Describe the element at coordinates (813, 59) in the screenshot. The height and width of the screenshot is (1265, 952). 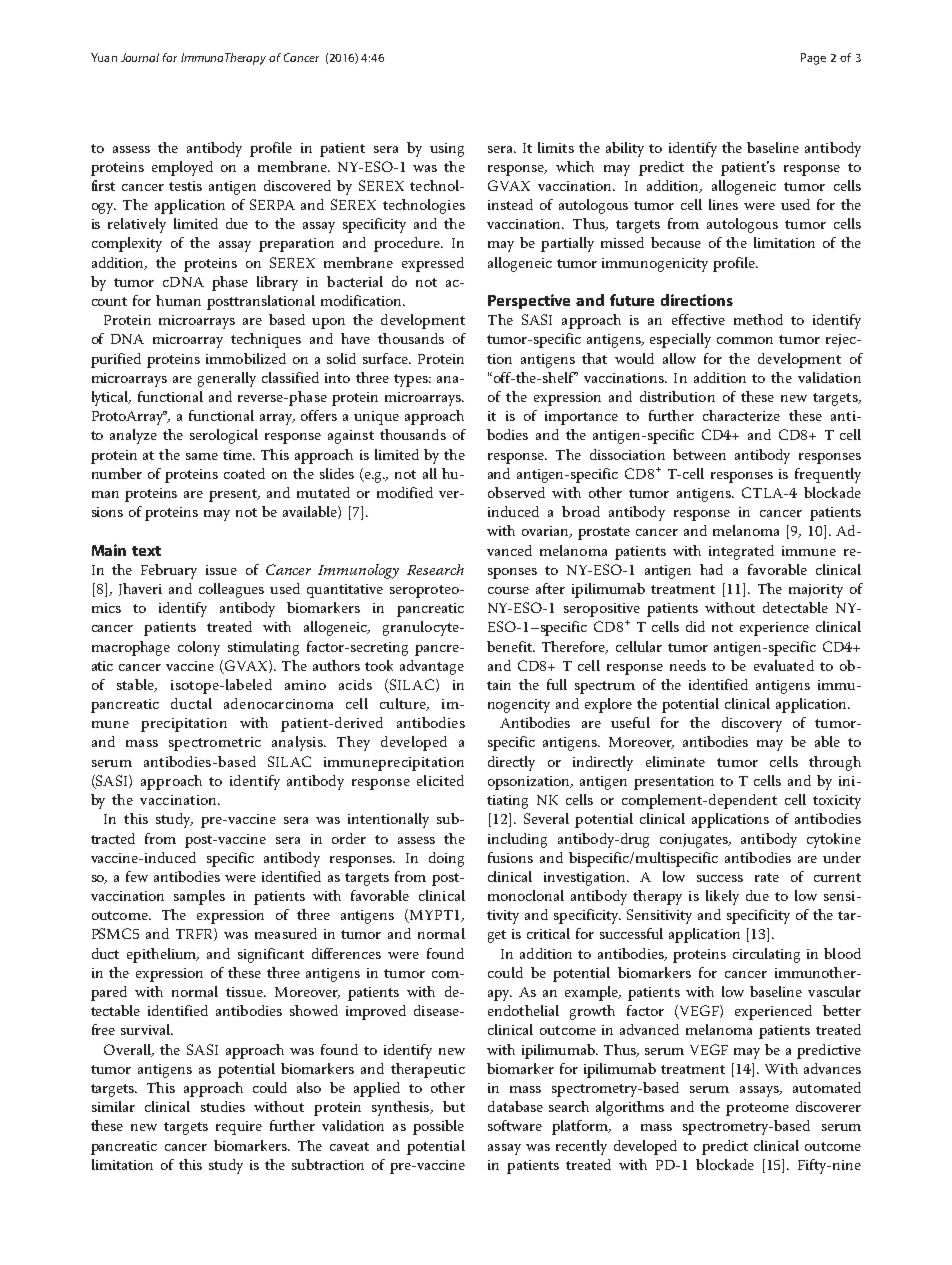
I see `Page` at that location.
